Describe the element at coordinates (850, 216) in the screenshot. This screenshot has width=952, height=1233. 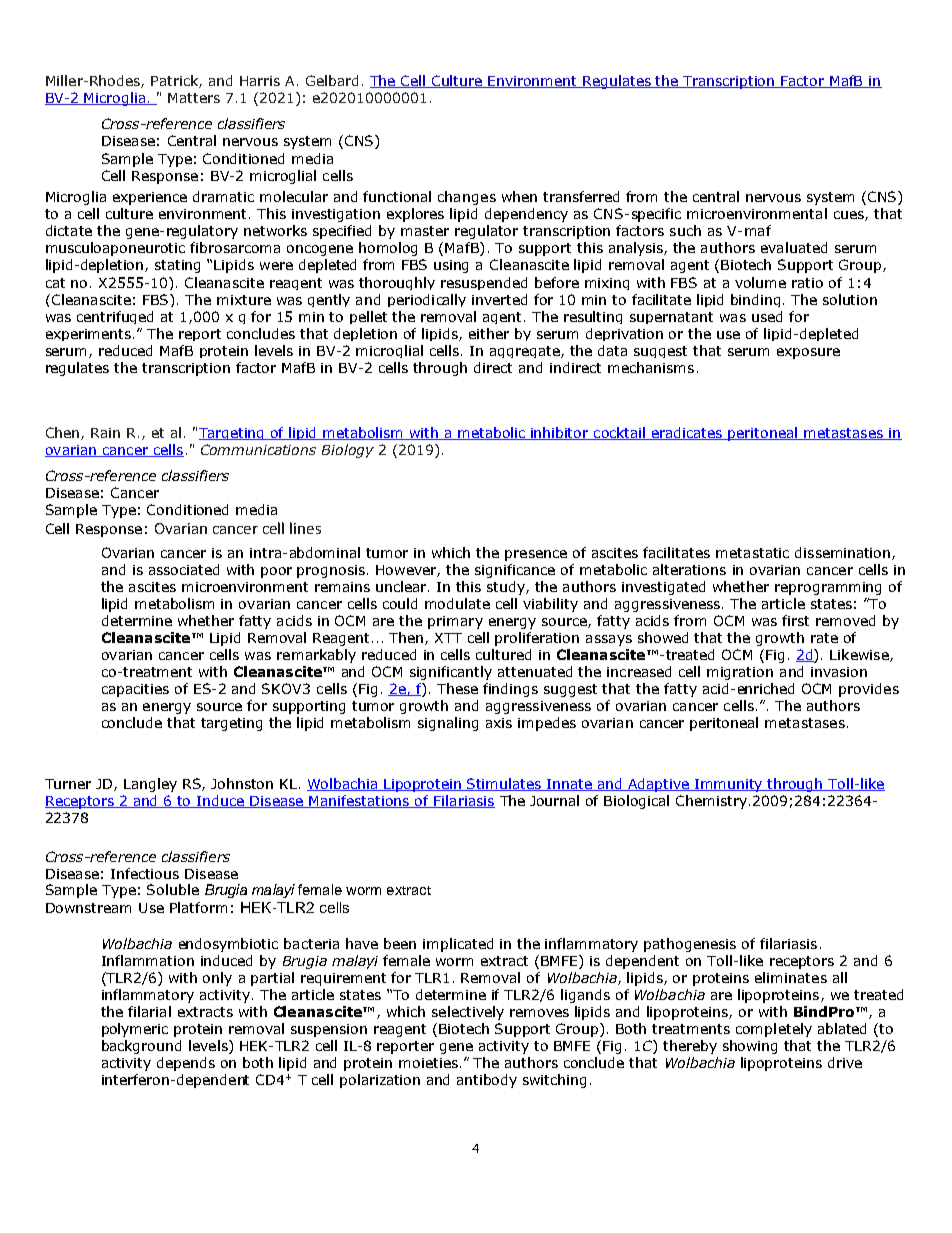
I see `cues` at that location.
